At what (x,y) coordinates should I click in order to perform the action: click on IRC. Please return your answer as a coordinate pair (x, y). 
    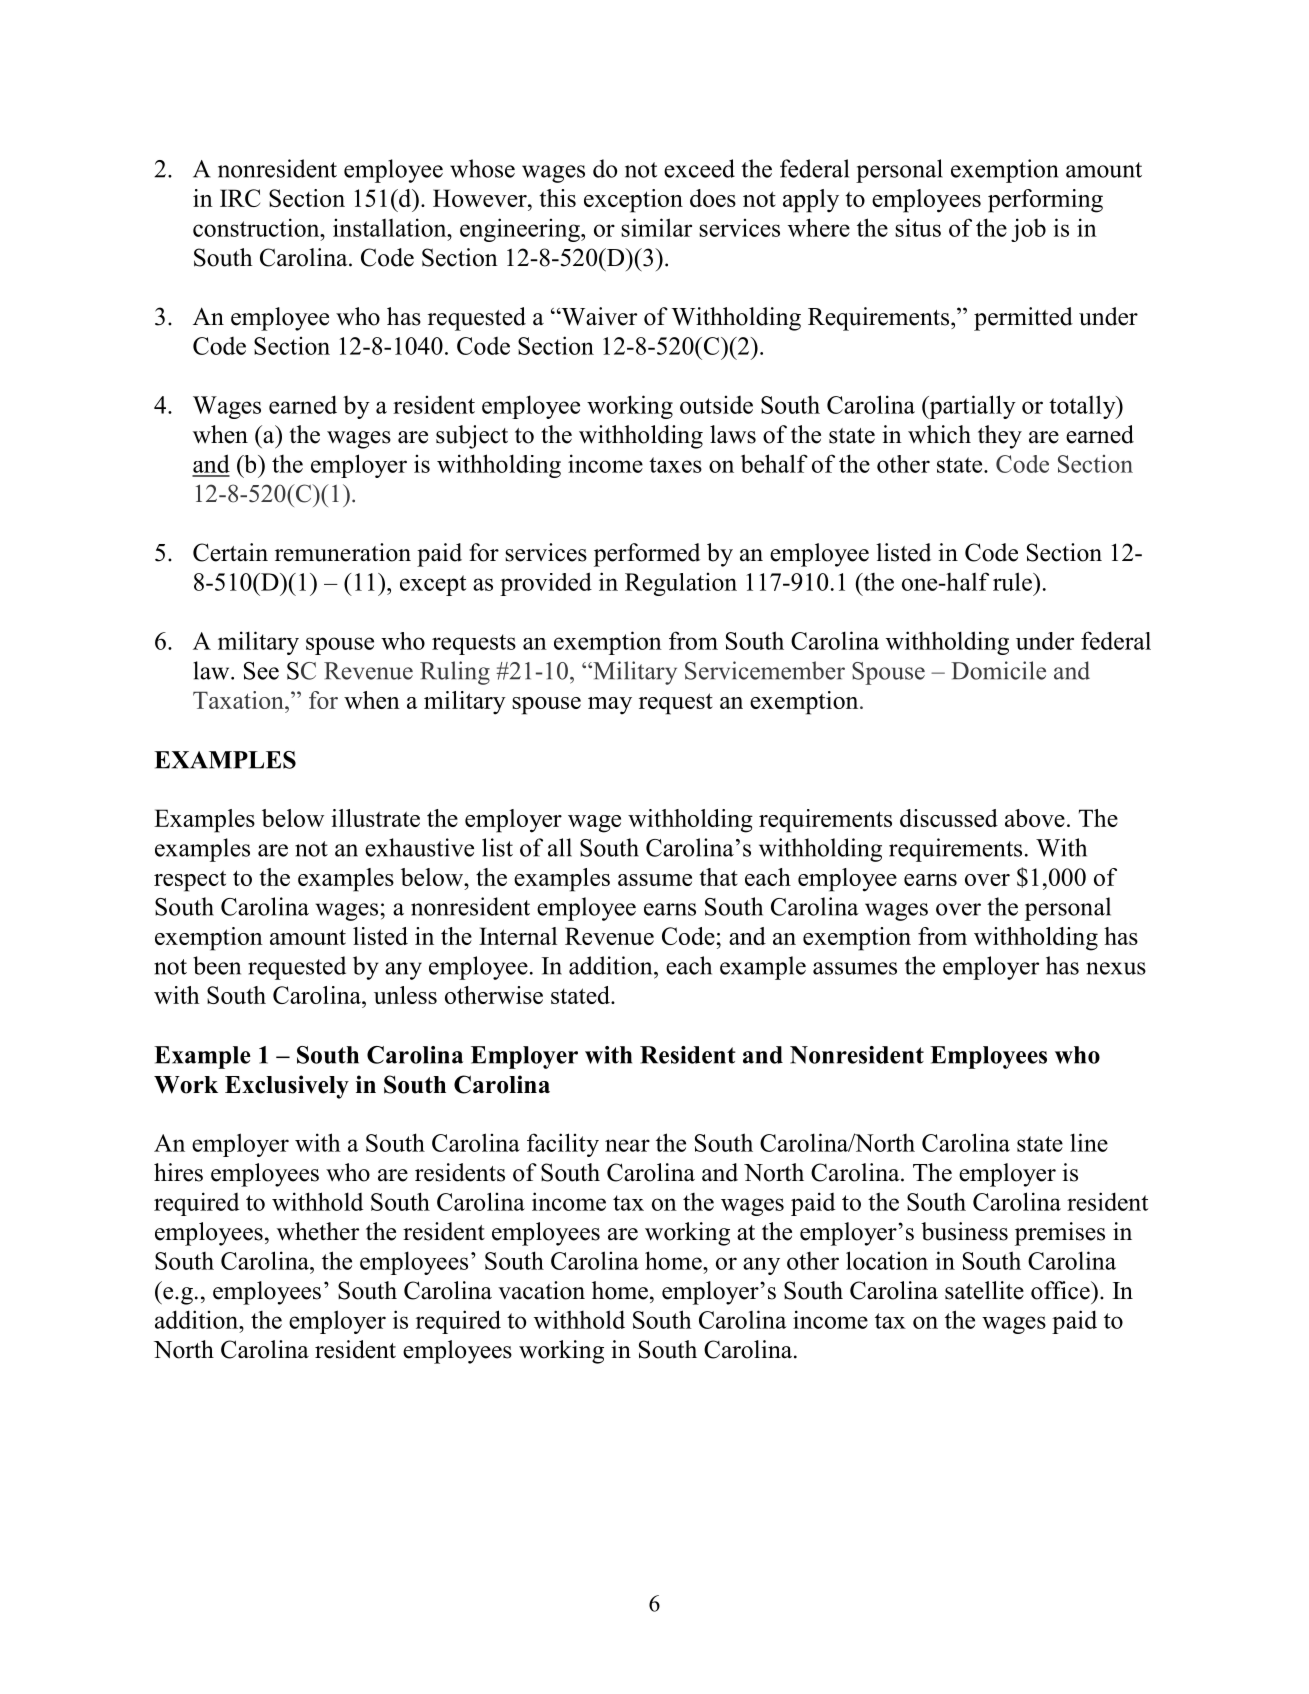
    Looking at the image, I should click on (240, 198).
